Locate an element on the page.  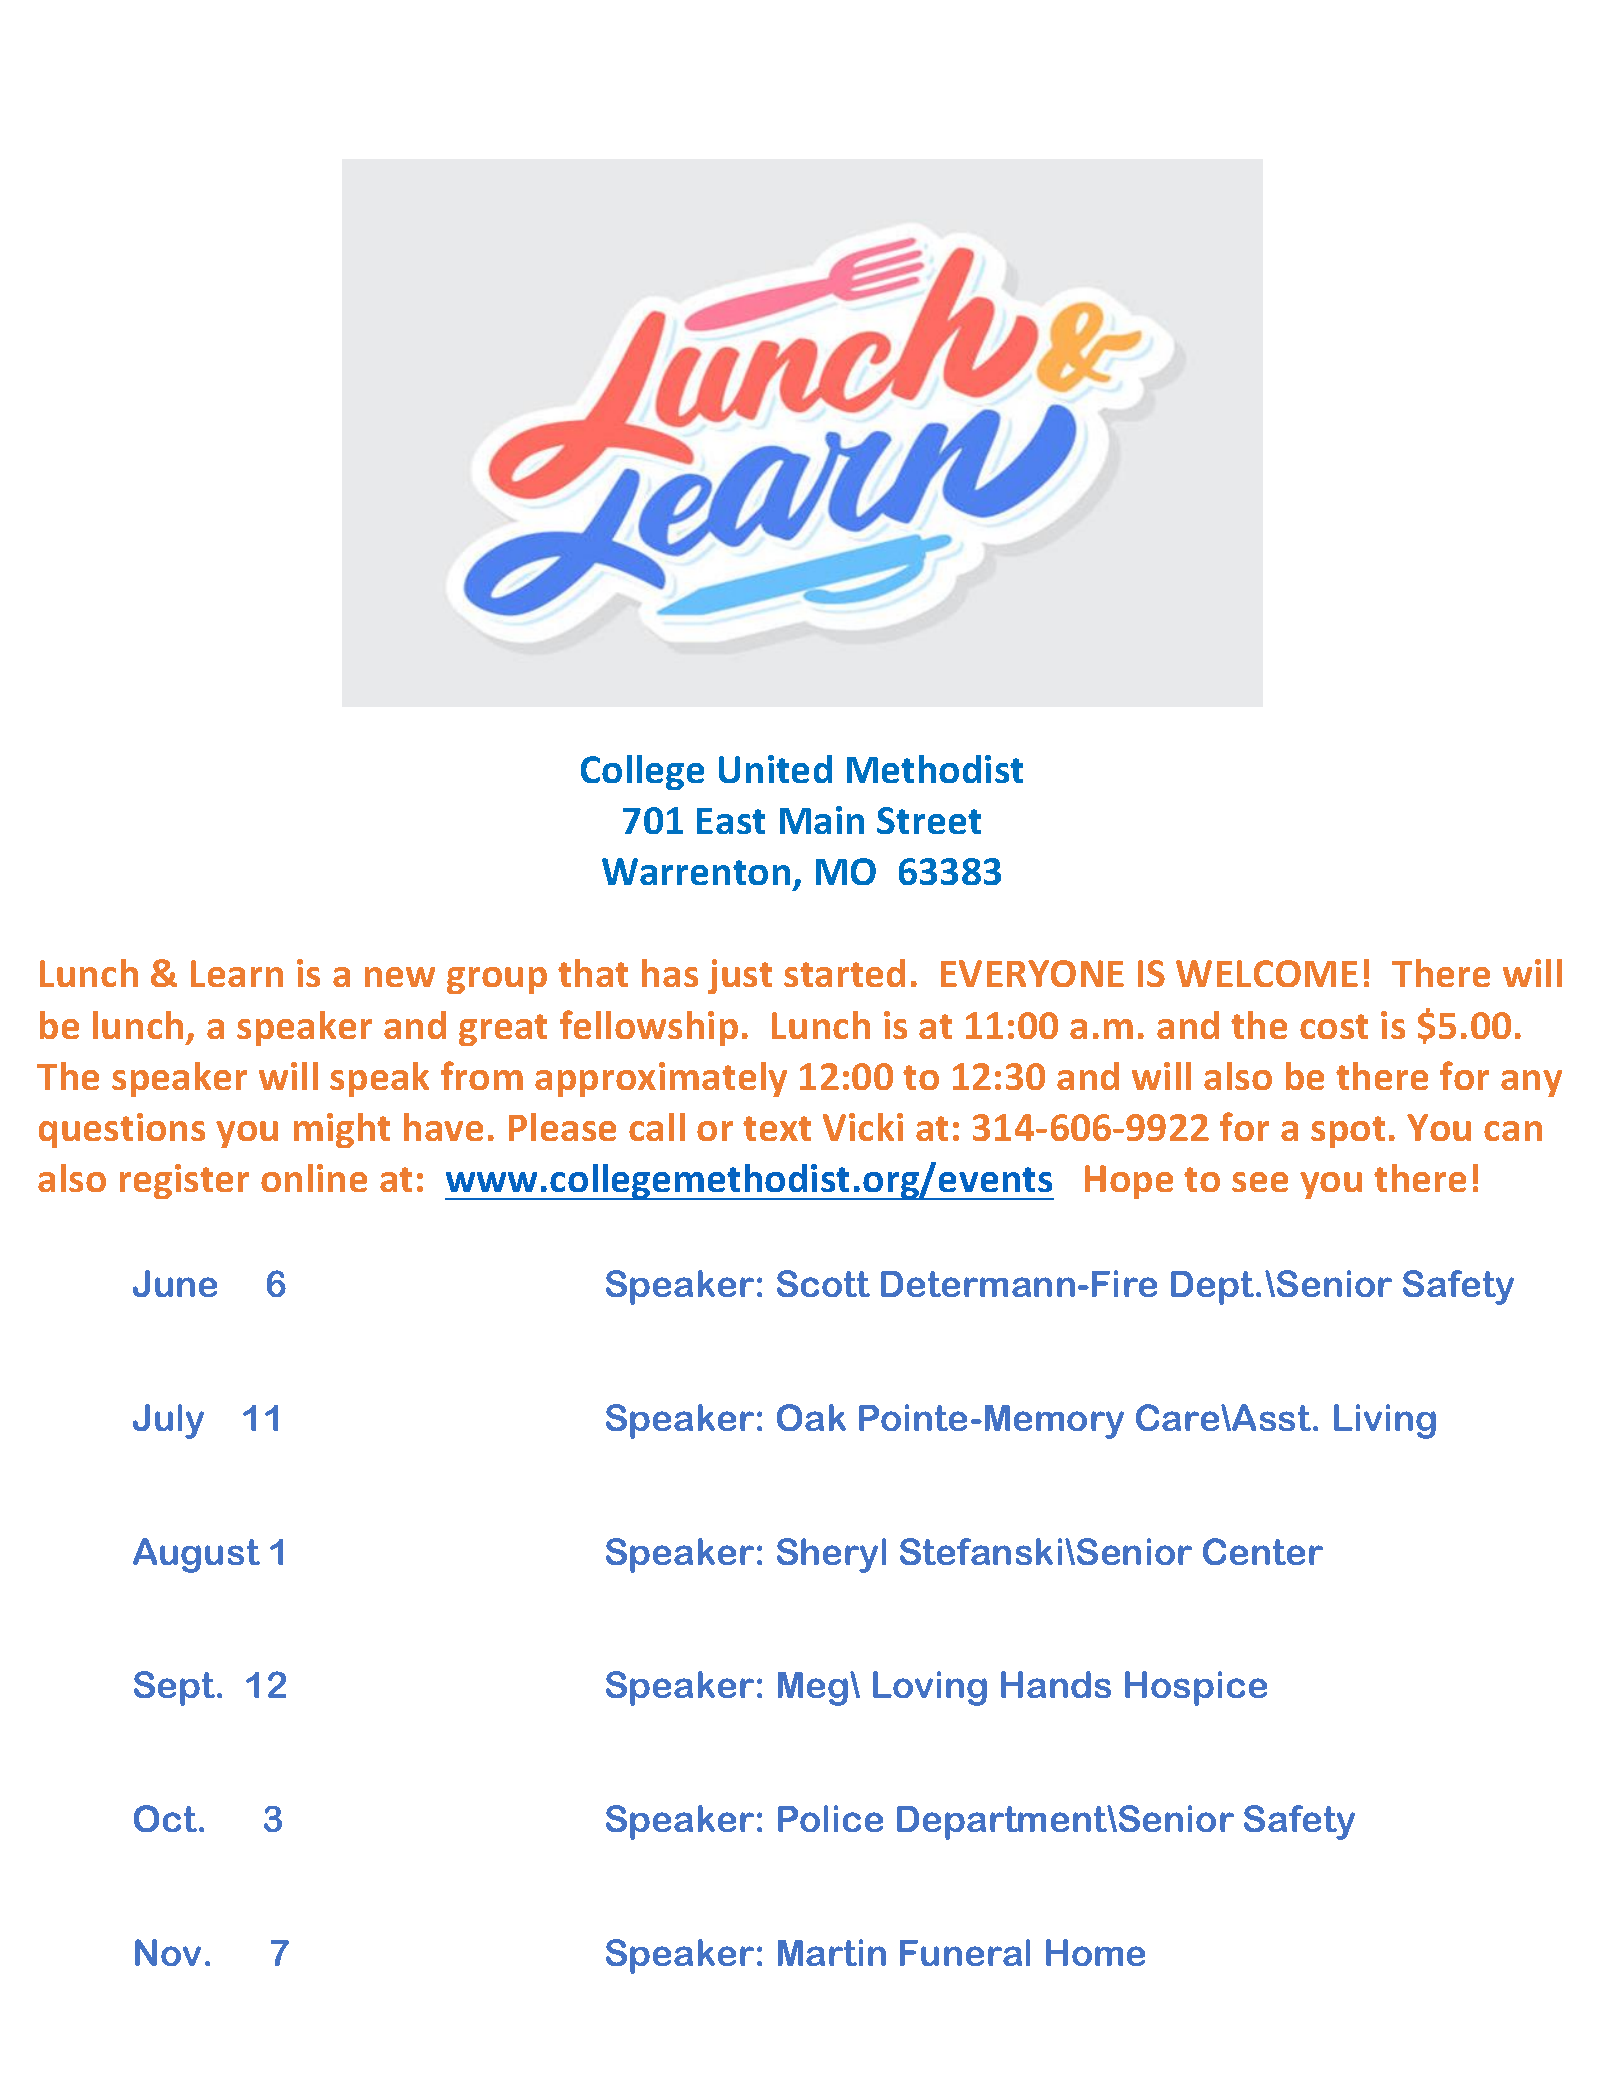
July is located at coordinates (168, 1421).
